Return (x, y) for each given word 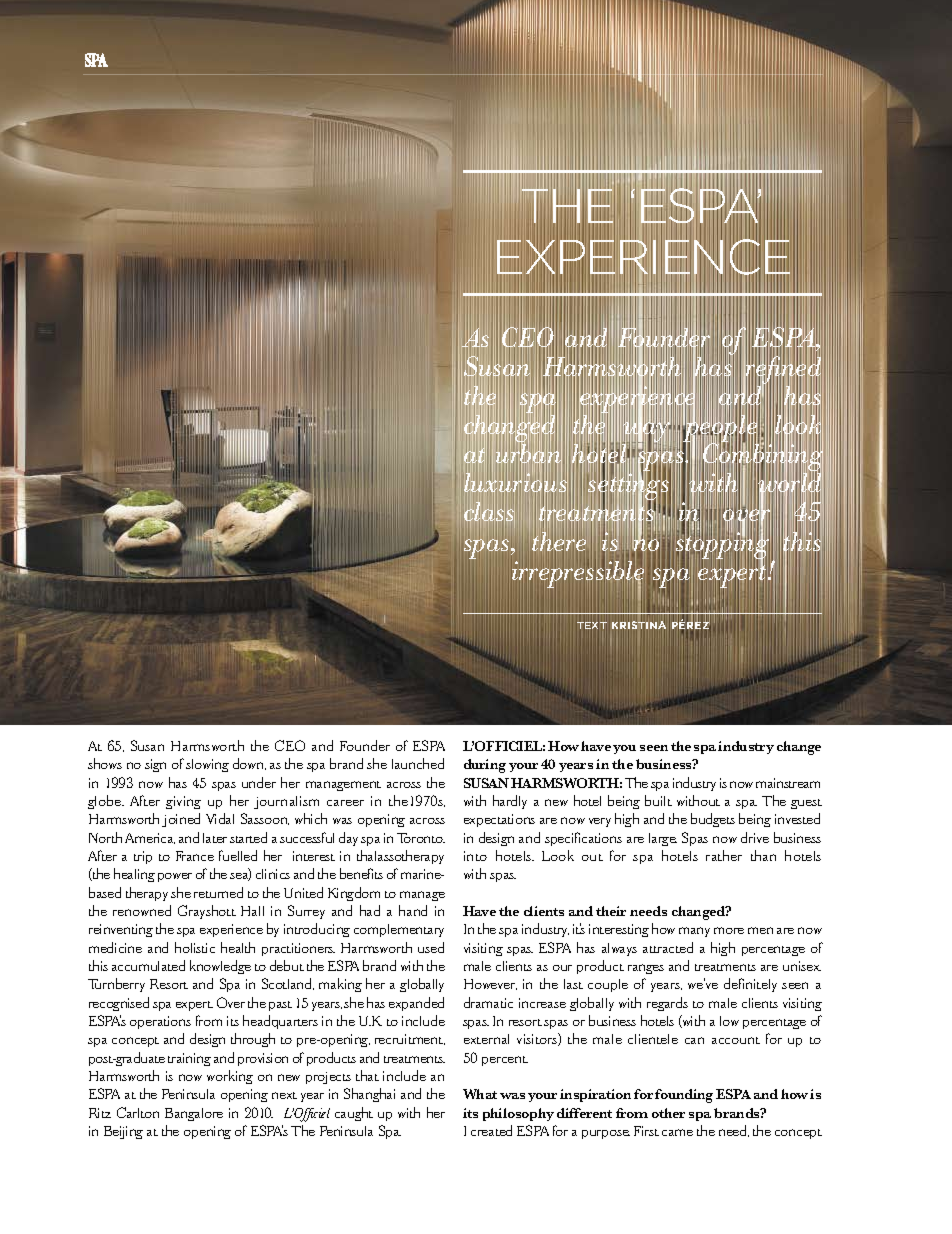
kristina (639, 625)
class (489, 512)
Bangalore (194, 1114)
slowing (207, 765)
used (431, 947)
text (592, 625)
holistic (195, 947)
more (729, 930)
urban (529, 454)
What (480, 1094)
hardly (510, 802)
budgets (713, 820)
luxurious (516, 483)
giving (183, 802)
